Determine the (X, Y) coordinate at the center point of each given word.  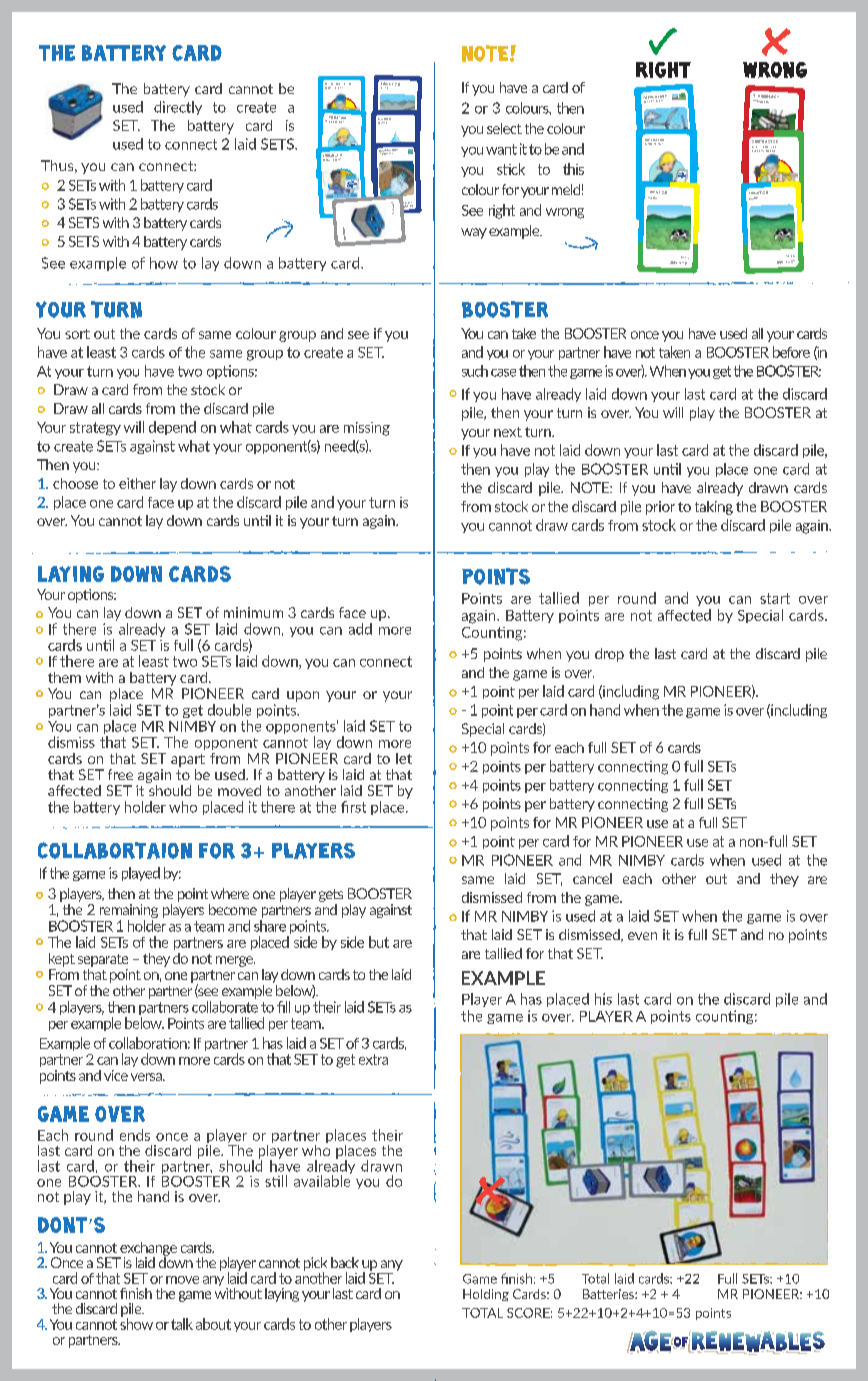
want (501, 149)
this (573, 169)
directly (178, 108)
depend (172, 428)
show (136, 1323)
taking (714, 508)
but (379, 942)
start (775, 598)
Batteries (609, 1294)
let (404, 758)
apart (188, 760)
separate (103, 960)
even (642, 936)
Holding (486, 1295)
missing (367, 429)
